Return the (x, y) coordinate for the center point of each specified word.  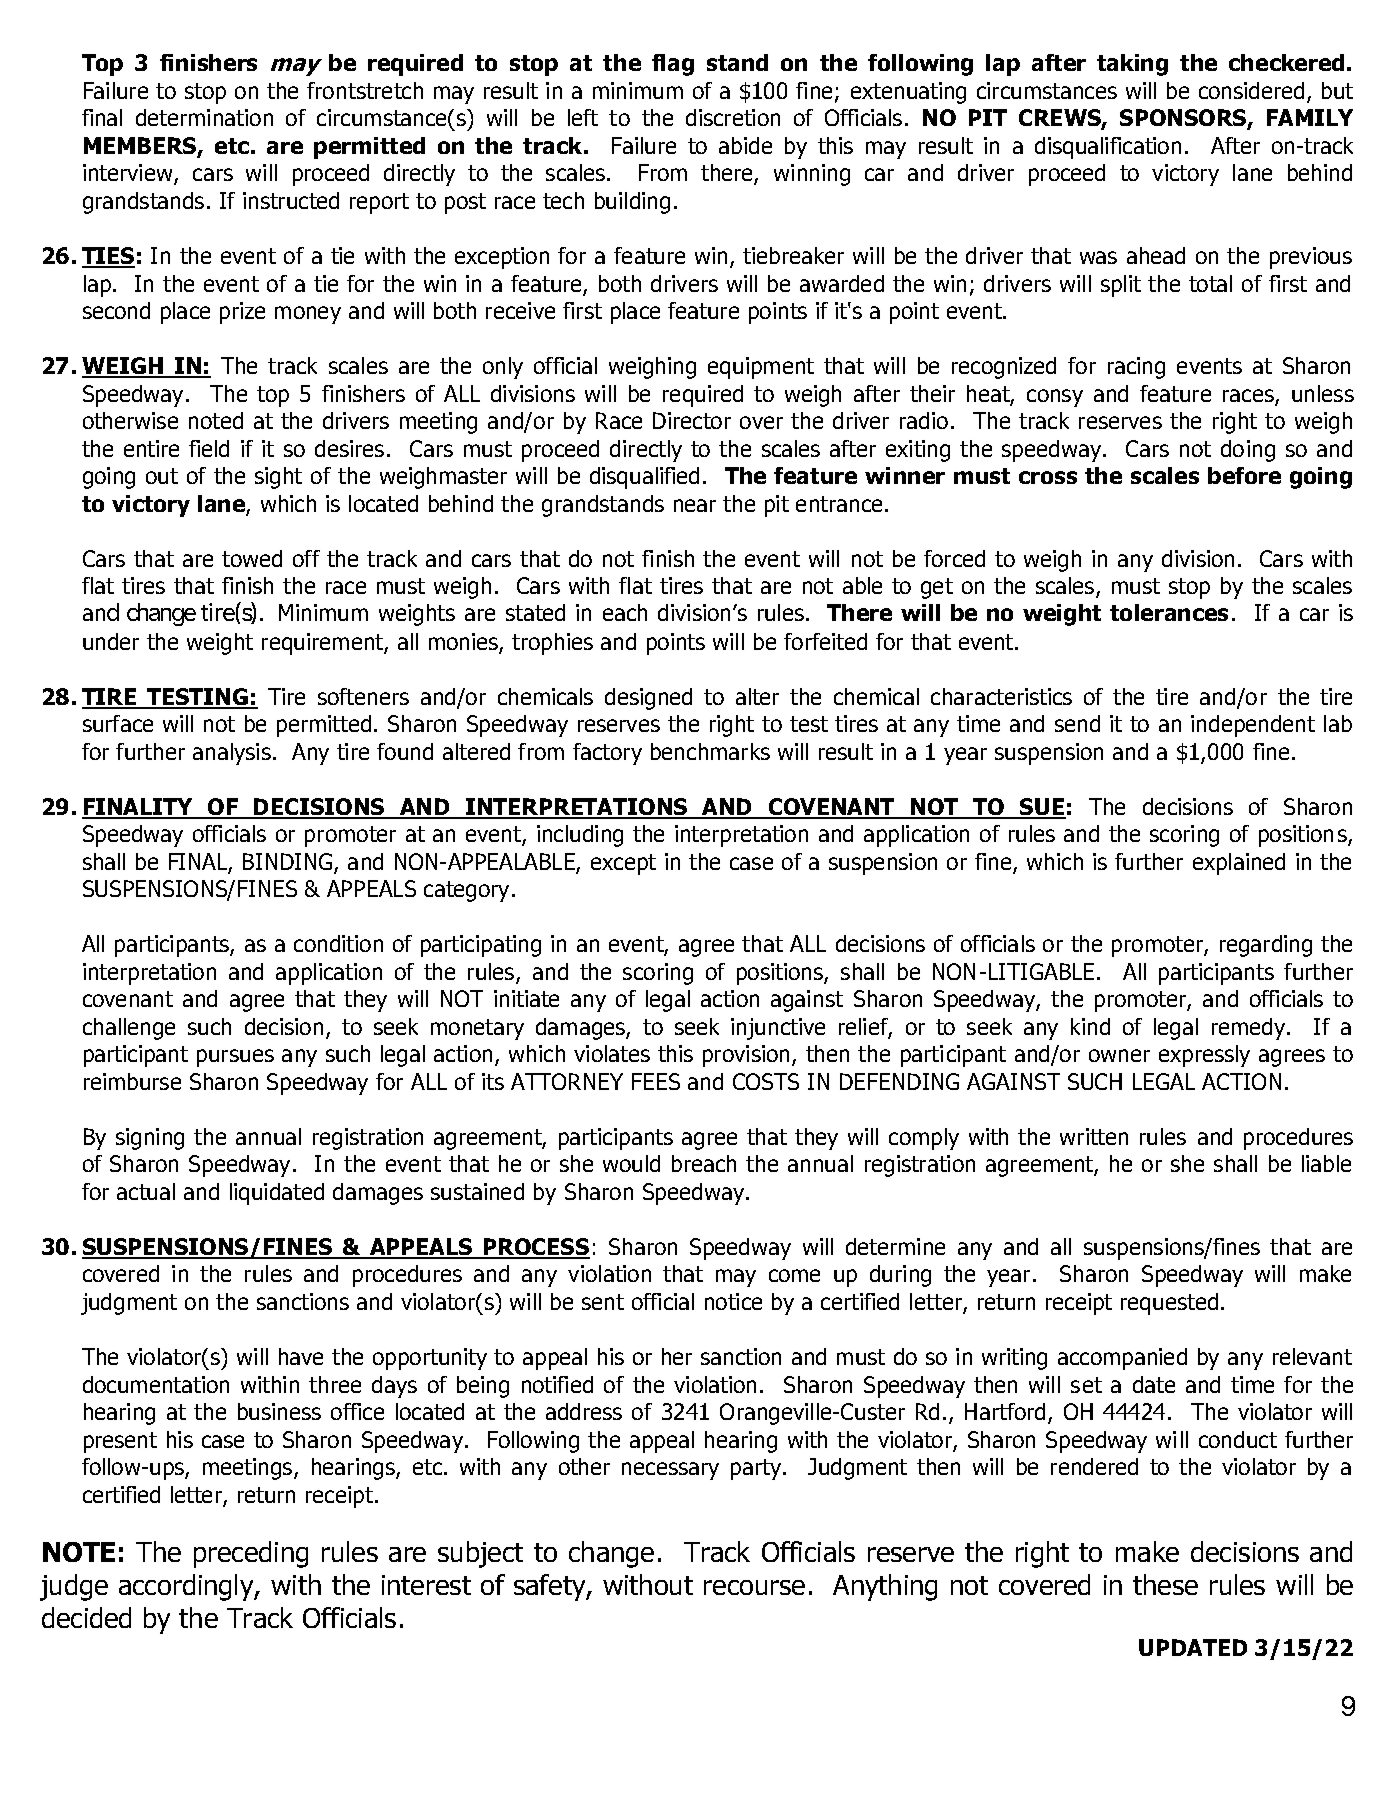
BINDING (289, 863)
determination (204, 117)
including (580, 836)
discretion (733, 117)
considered (1251, 90)
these (1165, 1584)
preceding (251, 1554)
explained (1239, 864)
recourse (754, 1587)
